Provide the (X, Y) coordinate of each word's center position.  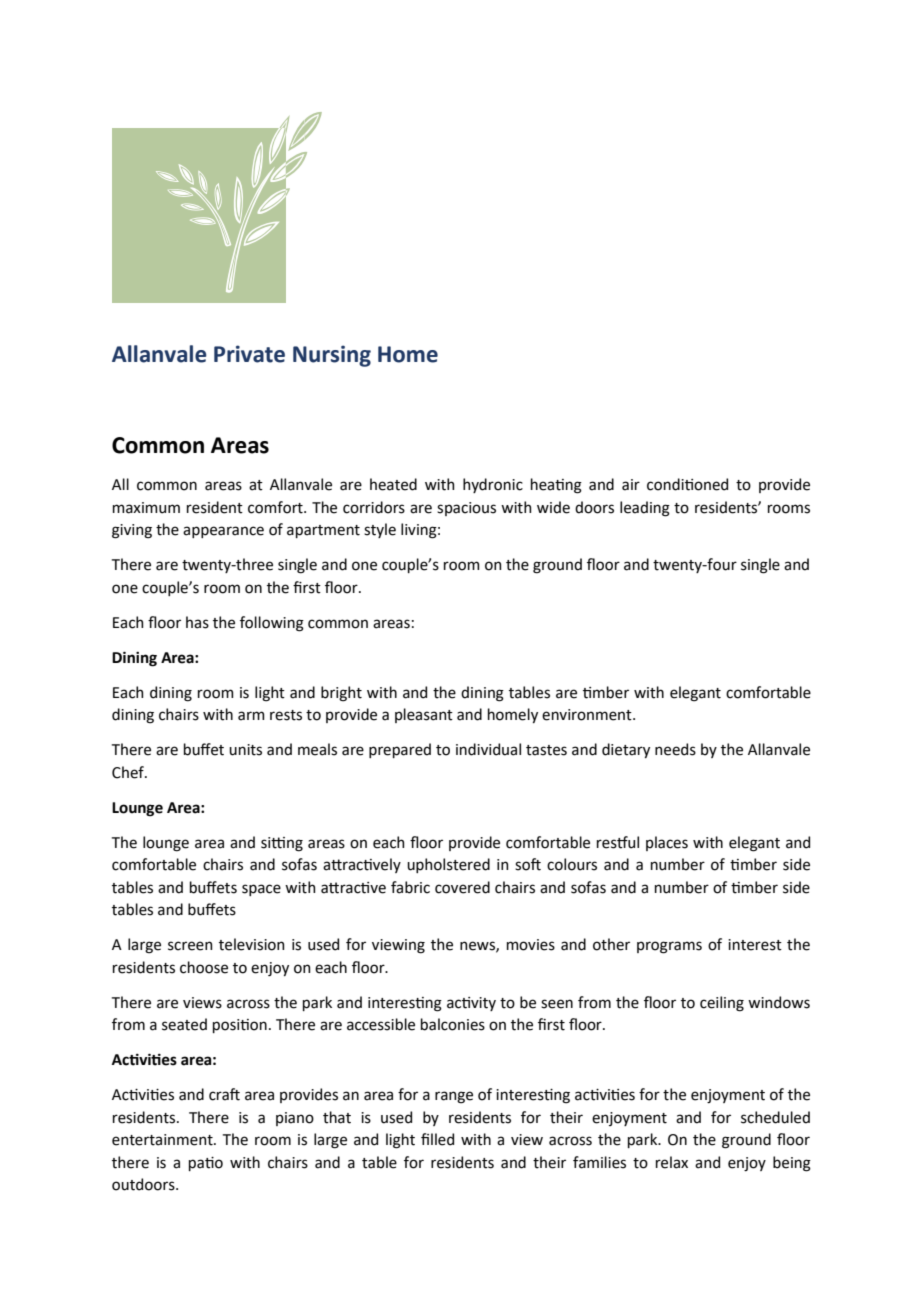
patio (206, 1164)
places (667, 843)
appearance (223, 532)
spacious (466, 509)
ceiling (722, 1004)
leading (645, 509)
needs (675, 749)
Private (249, 354)
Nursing (332, 356)
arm (251, 716)
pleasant (424, 715)
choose (204, 967)
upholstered (448, 865)
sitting (282, 844)
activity (471, 1004)
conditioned (687, 484)
